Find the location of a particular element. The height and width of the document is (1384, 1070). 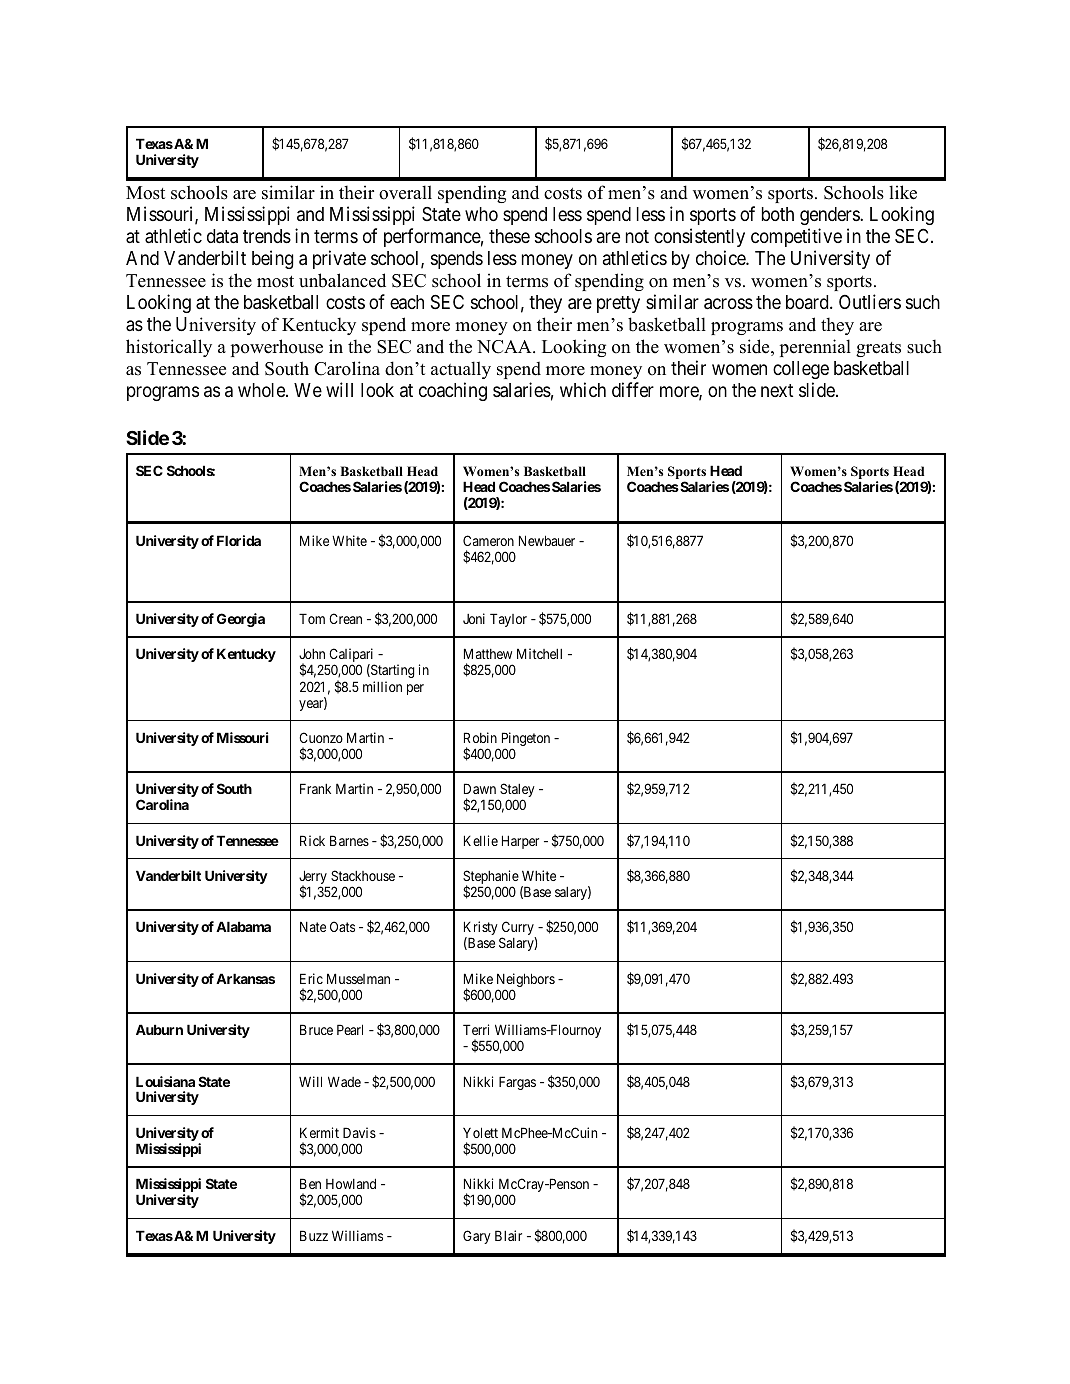

genders is located at coordinates (830, 216).
